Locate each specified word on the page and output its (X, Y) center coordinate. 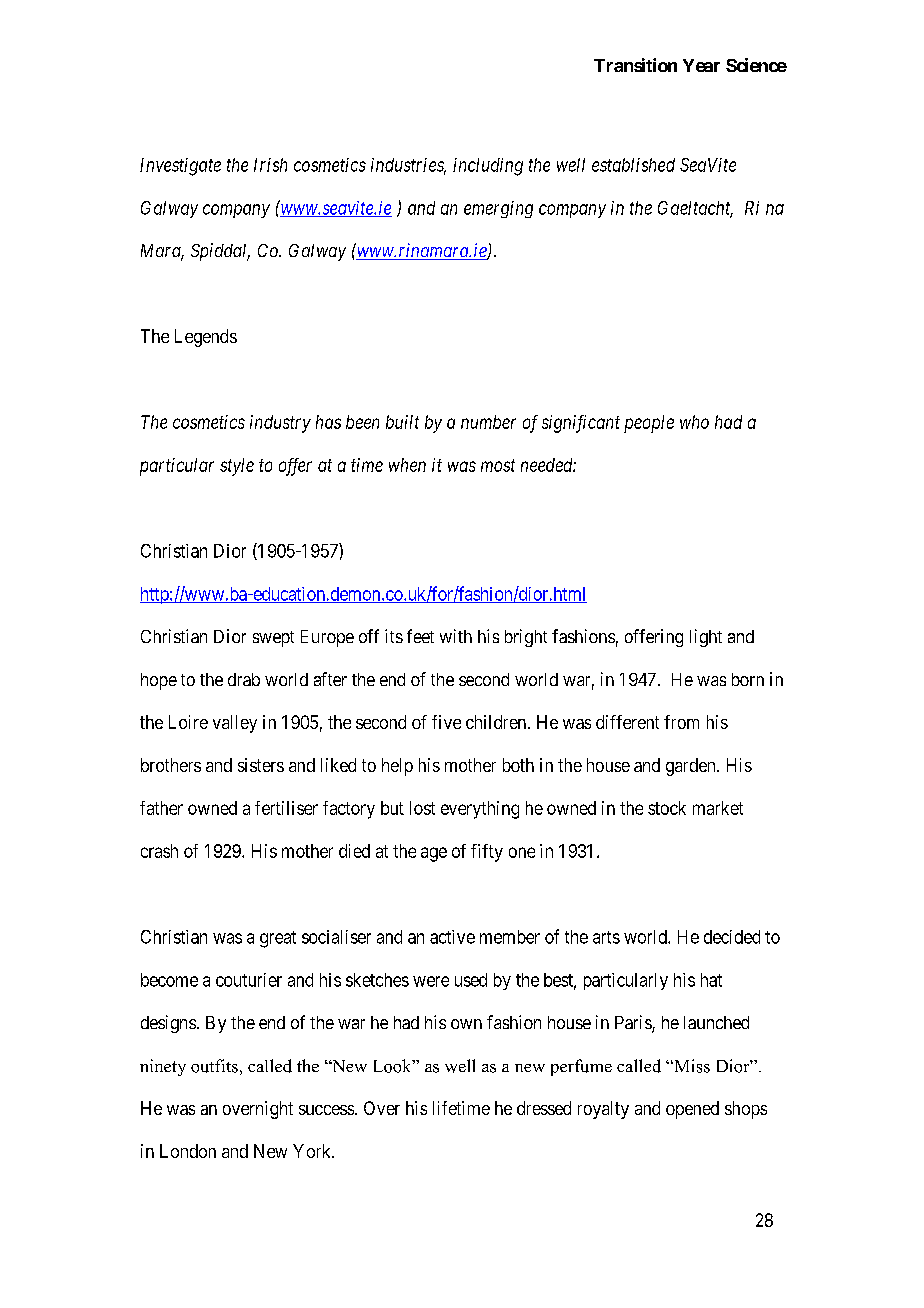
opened (692, 1110)
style (237, 467)
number (488, 422)
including (488, 167)
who (694, 422)
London (188, 1151)
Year (701, 65)
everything (480, 810)
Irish (270, 165)
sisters (261, 765)
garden (692, 767)
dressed (544, 1108)
